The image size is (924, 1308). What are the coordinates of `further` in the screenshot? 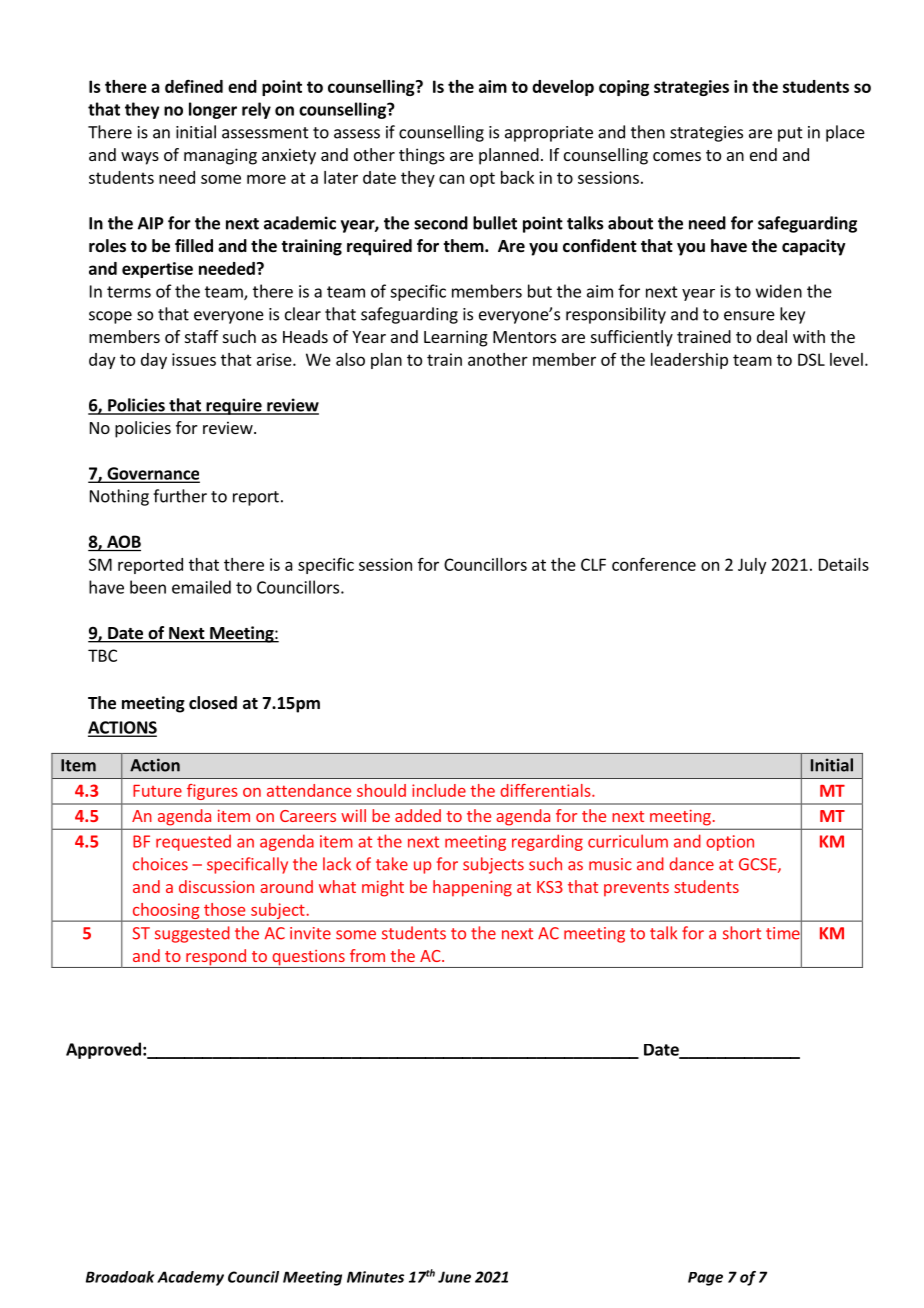 It's located at (180, 496).
